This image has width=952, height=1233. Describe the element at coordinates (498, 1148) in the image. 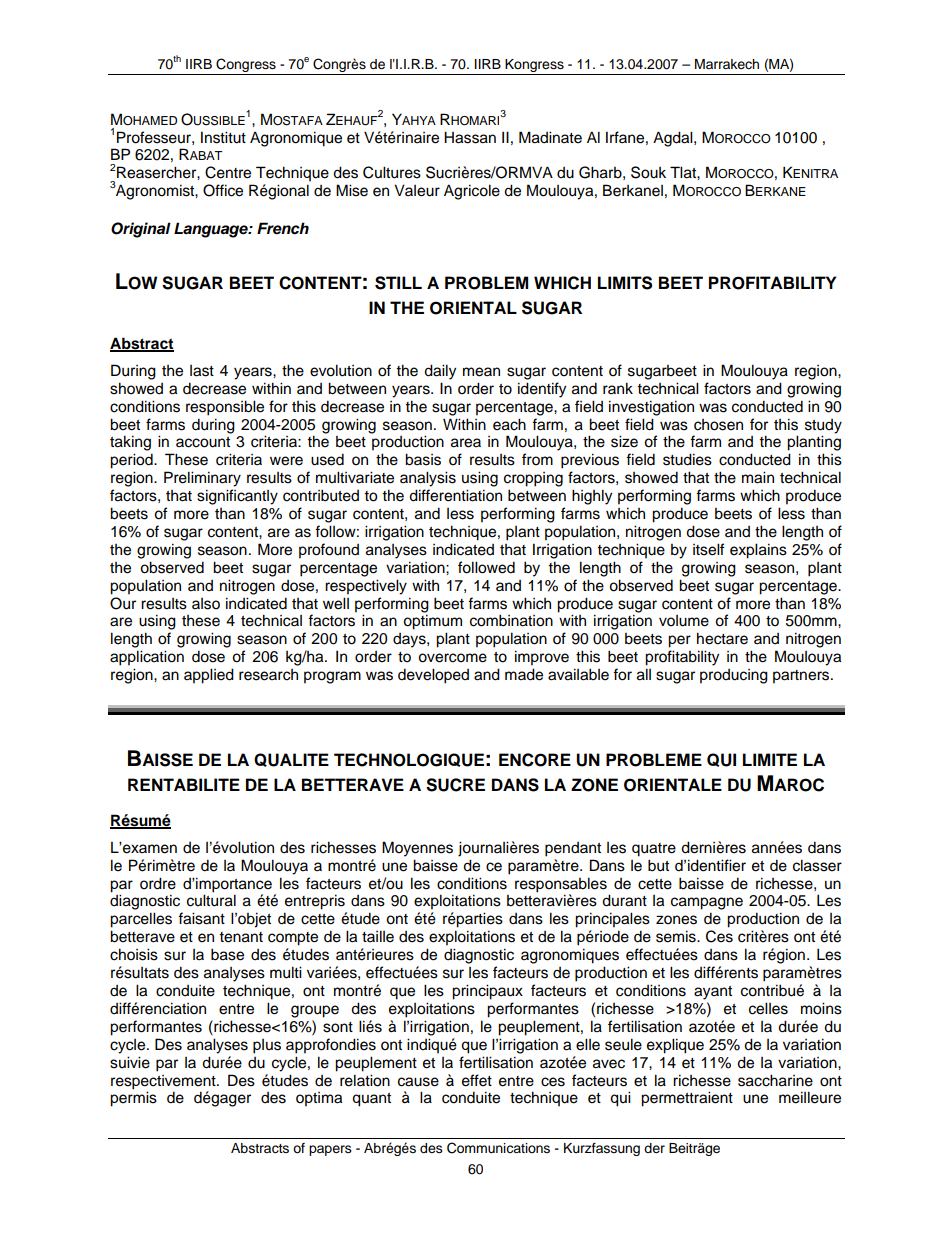

I see `Communications` at that location.
